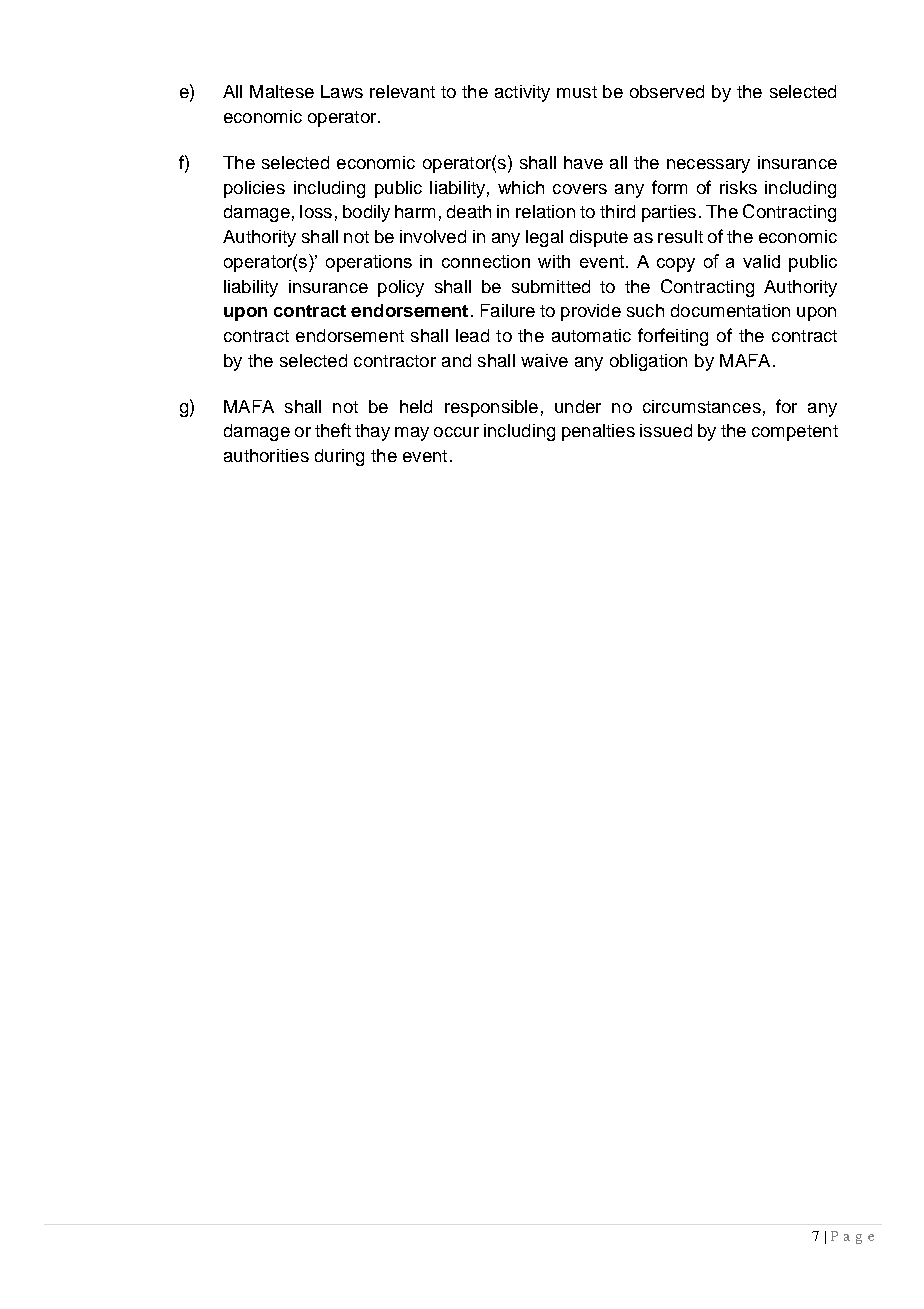  Describe the element at coordinates (521, 187) in the page. I see `which` at that location.
